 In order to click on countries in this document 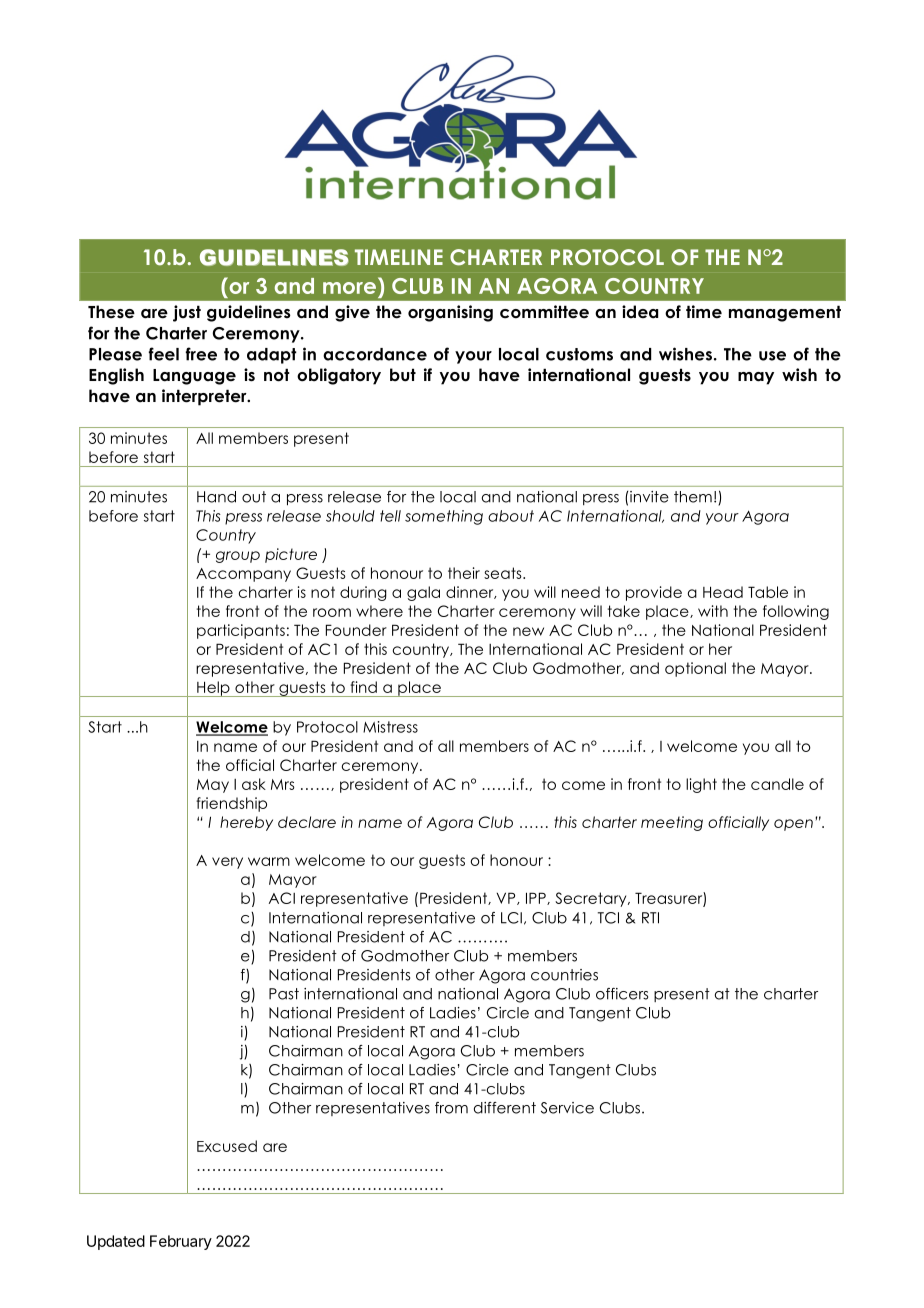, I will do `click(564, 975)`.
